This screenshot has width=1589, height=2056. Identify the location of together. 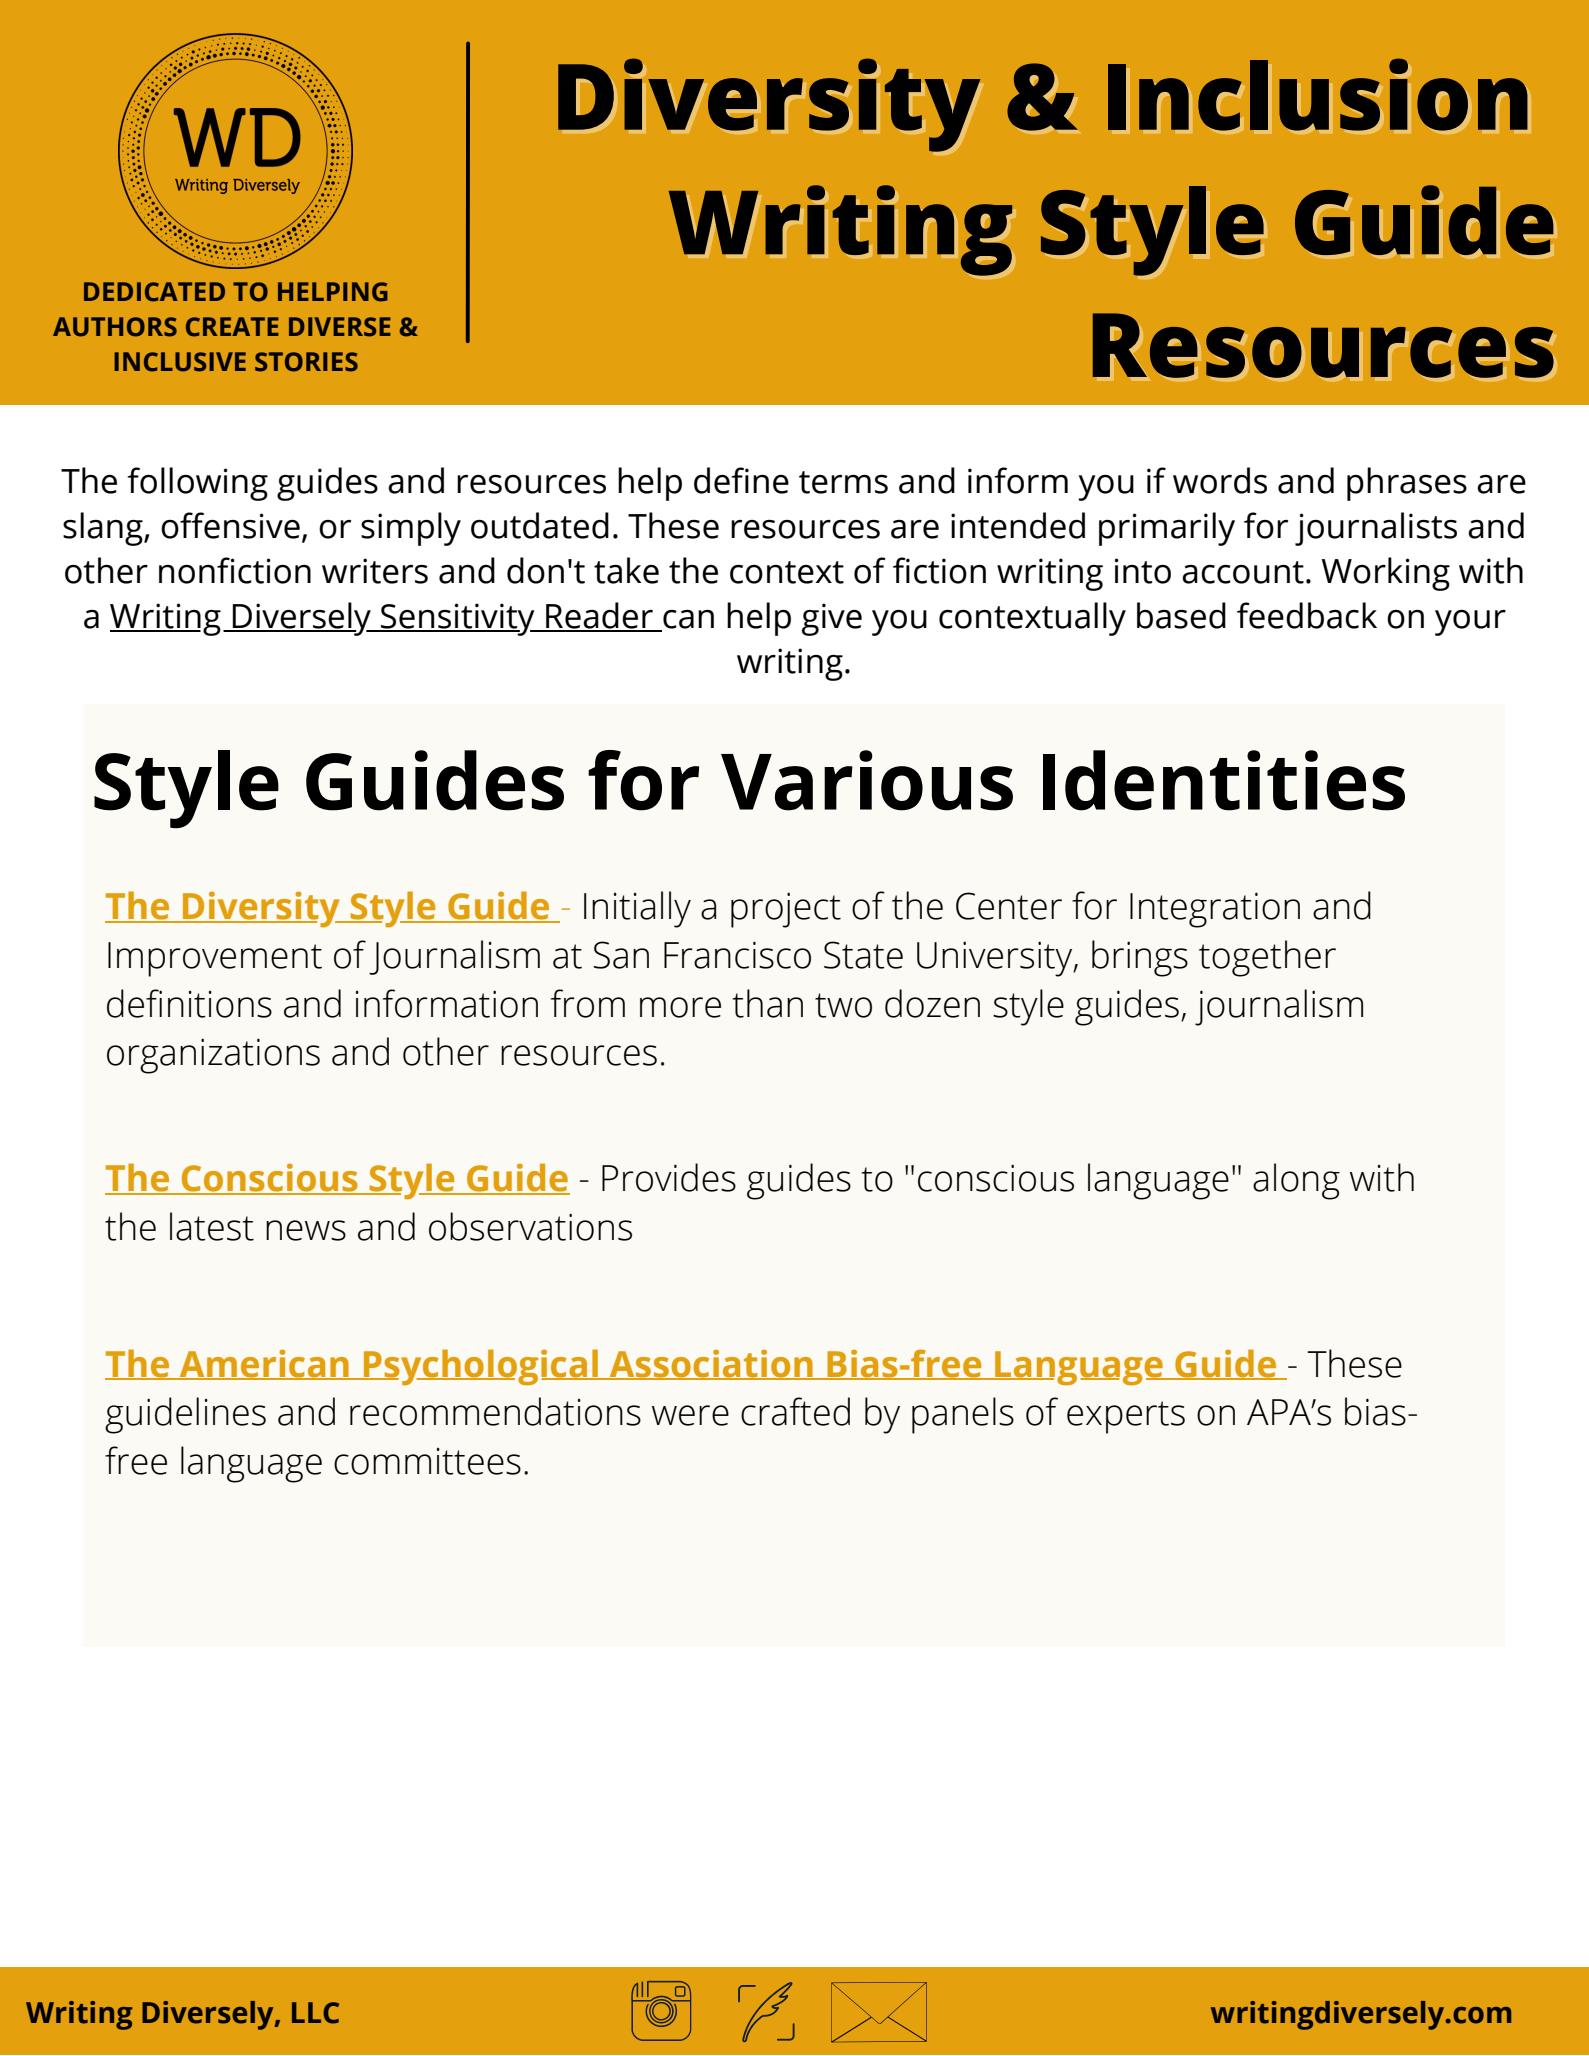
(1267, 958).
